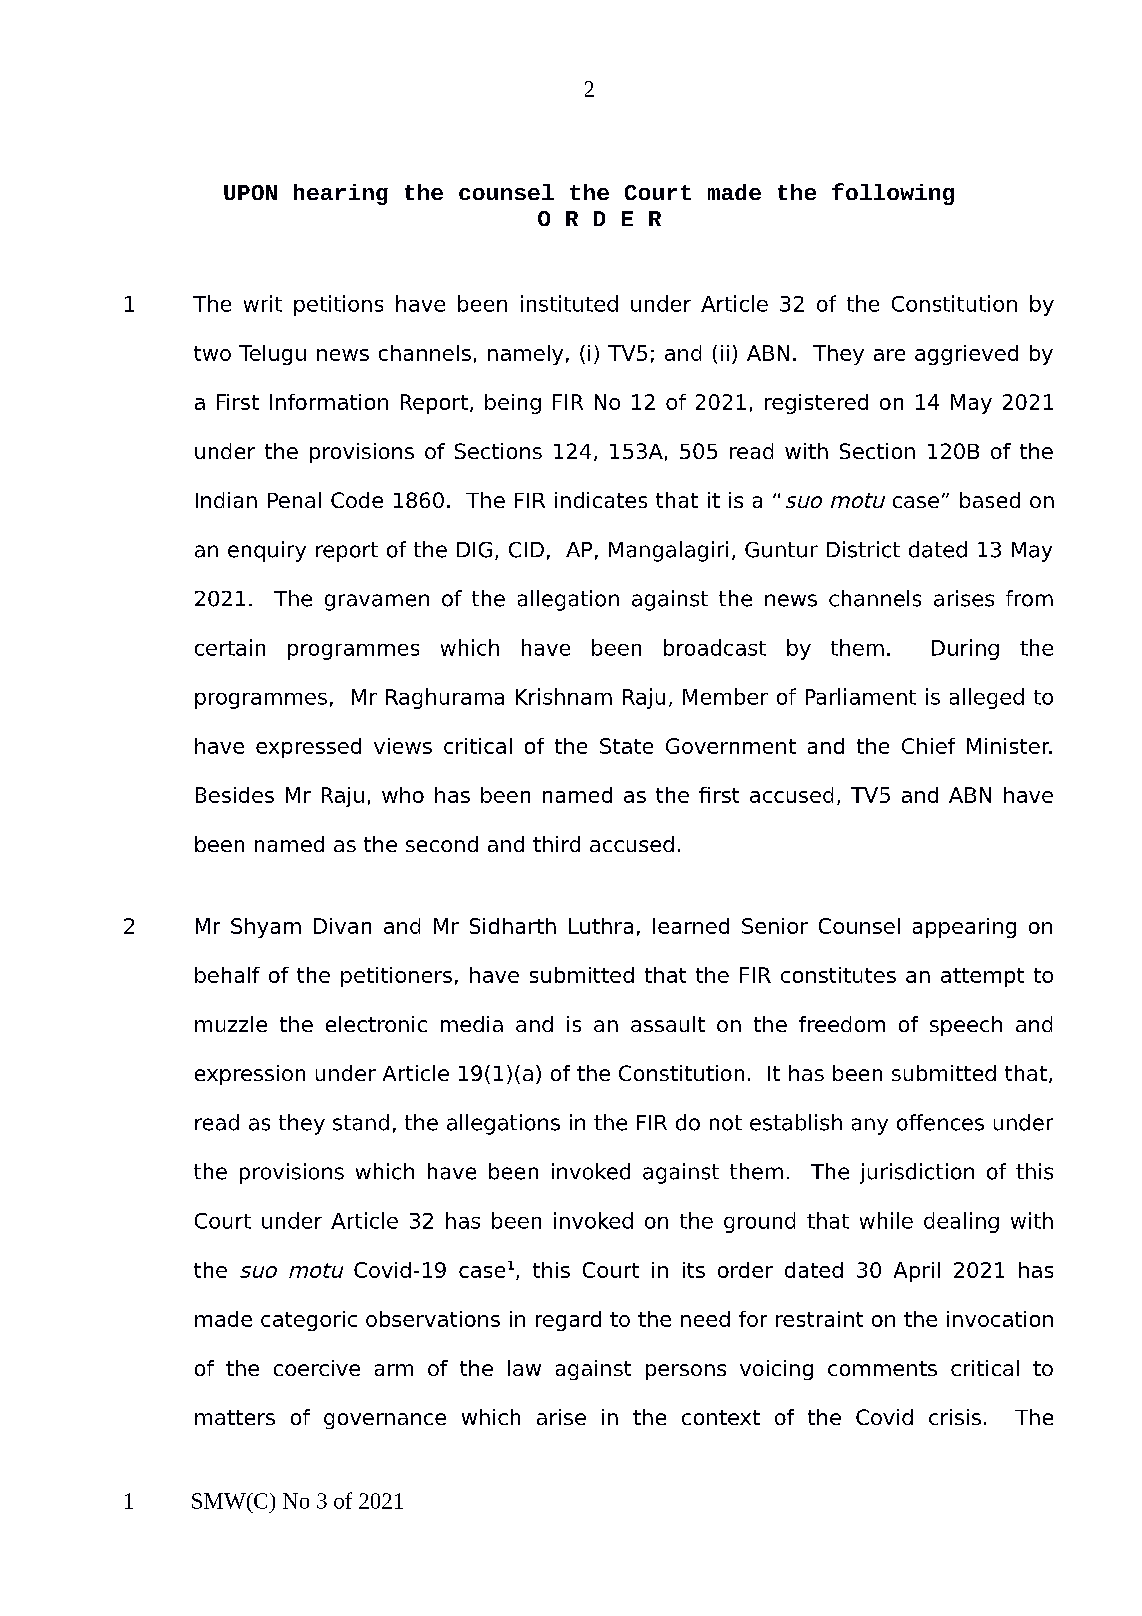 The width and height of the image is (1142, 1616). I want to click on indicates, so click(601, 500).
